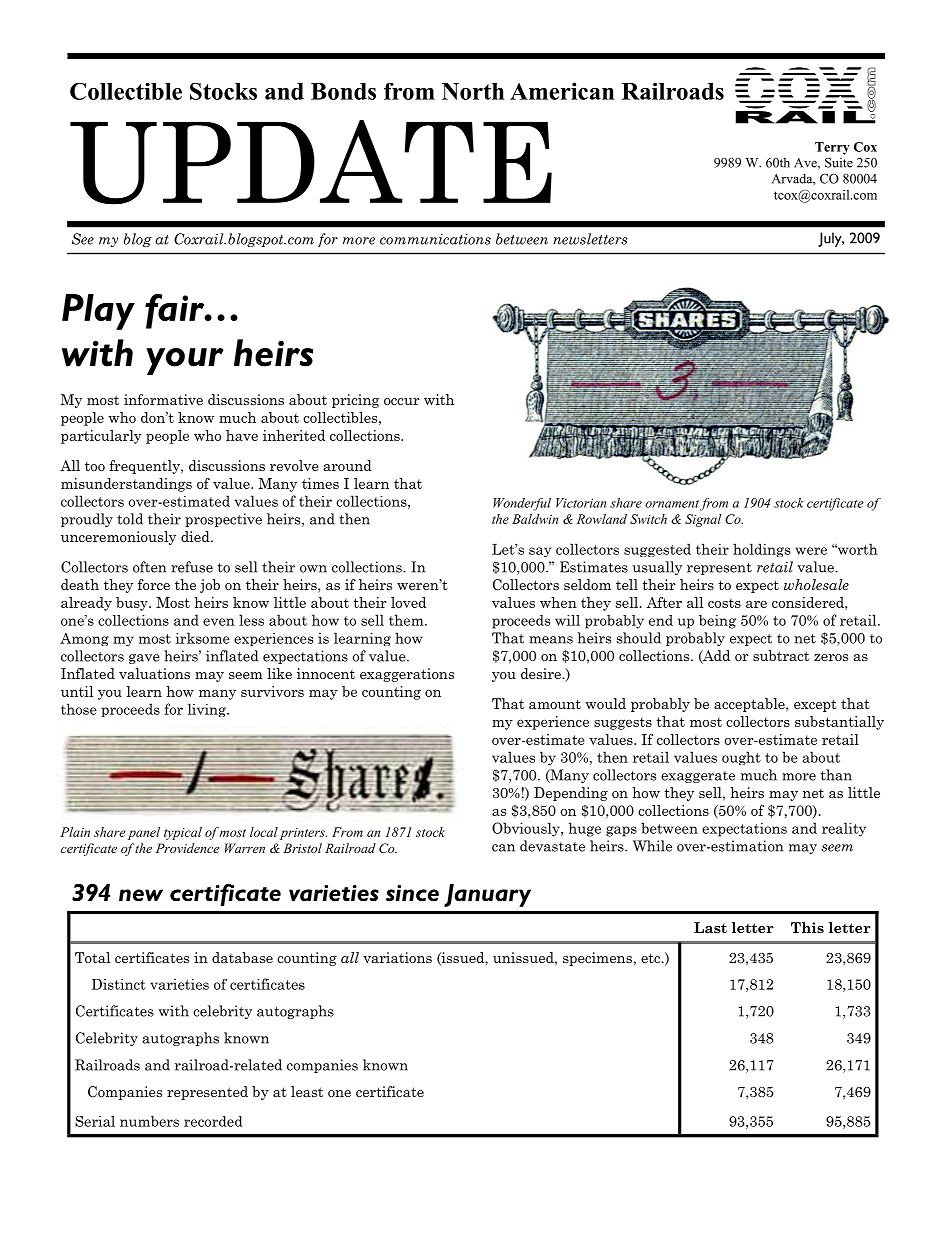  Describe the element at coordinates (408, 602) in the screenshot. I see `loved` at that location.
